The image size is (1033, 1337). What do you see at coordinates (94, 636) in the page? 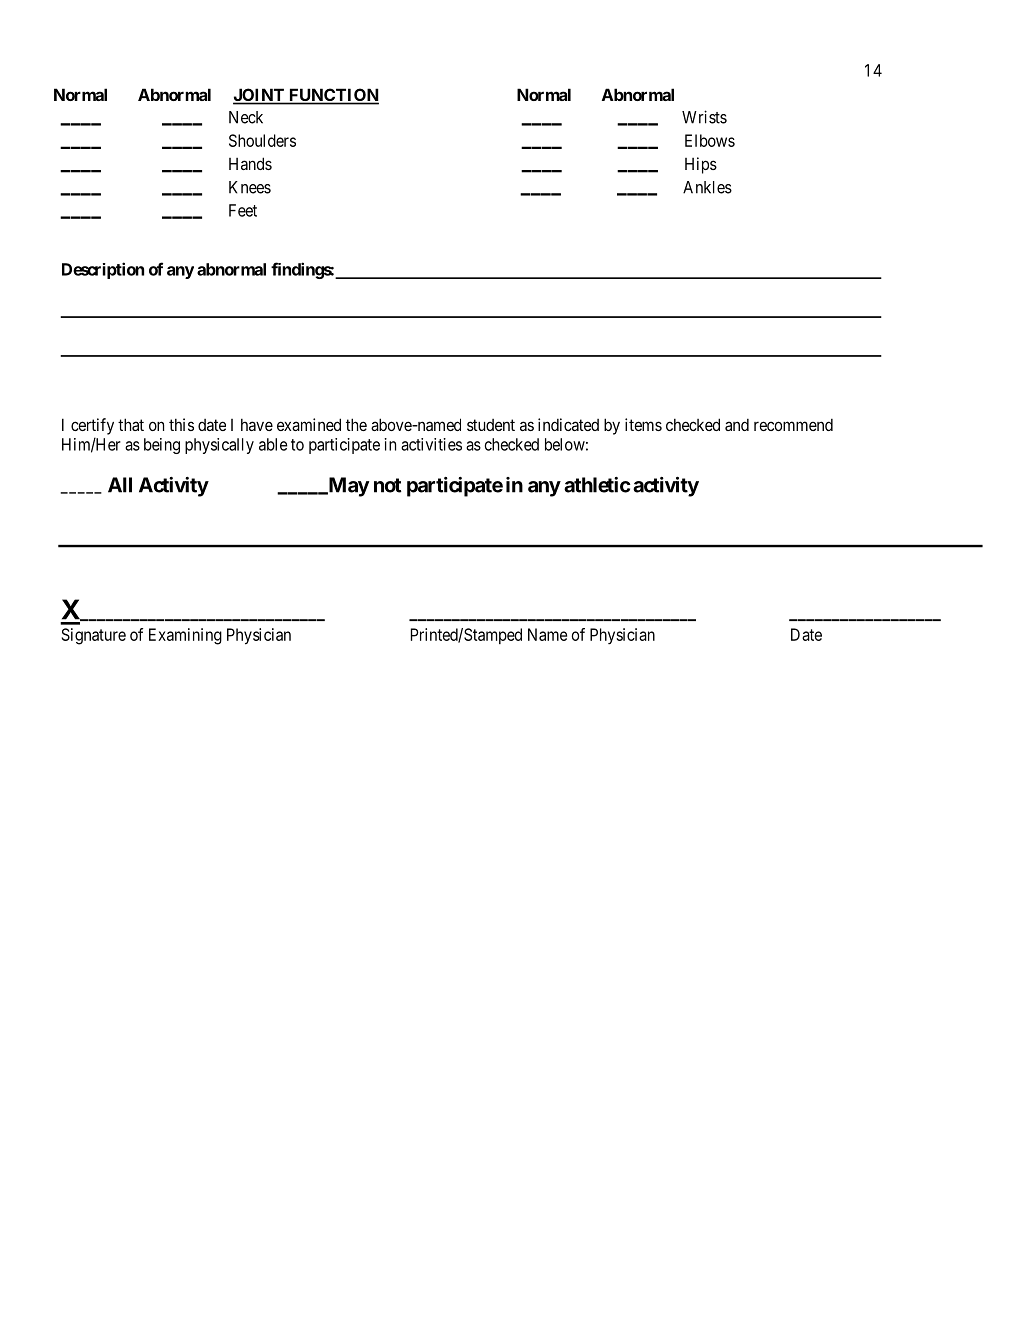
I see `Signature` at bounding box center [94, 636].
